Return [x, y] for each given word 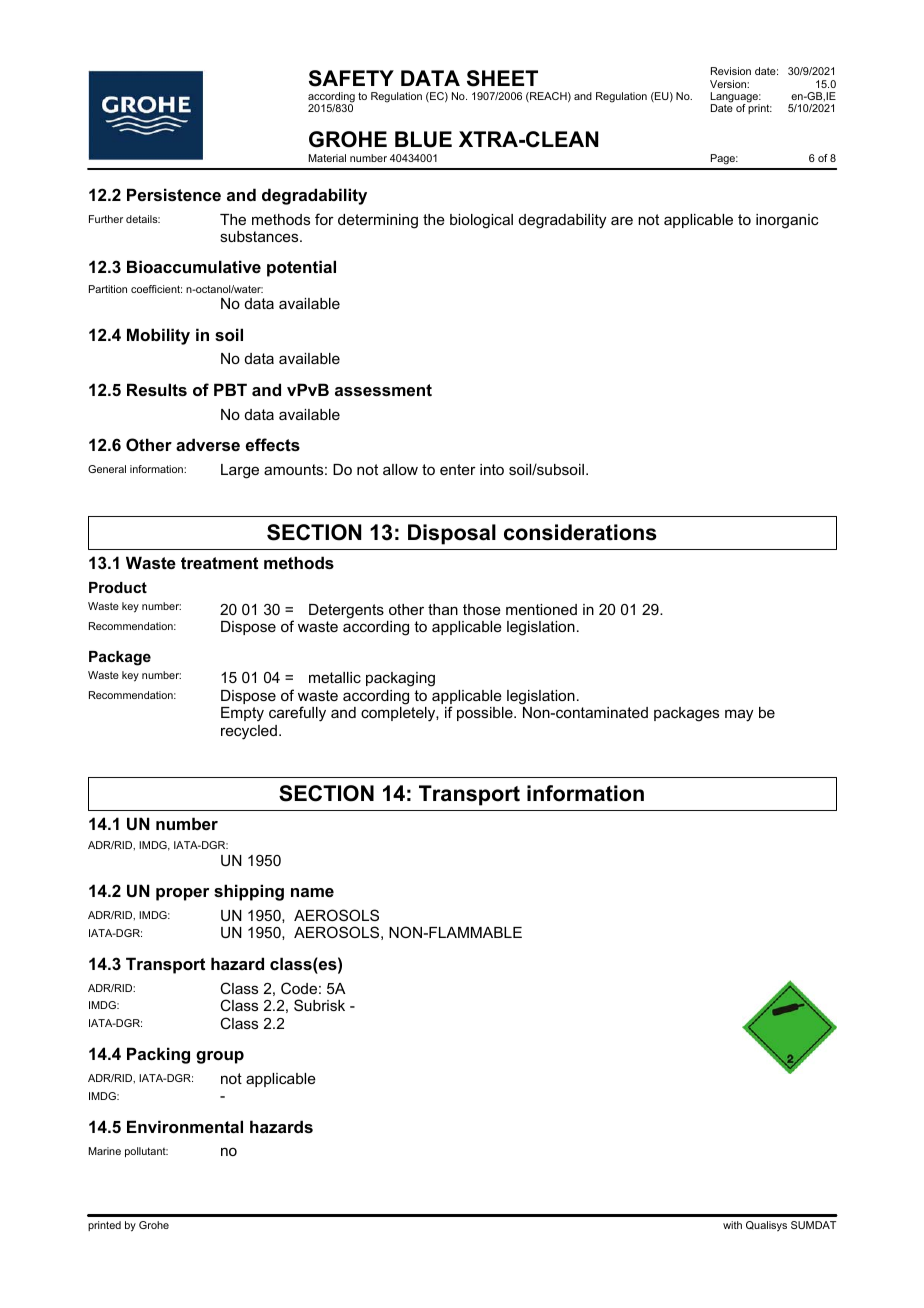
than [443, 609]
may [739, 715]
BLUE [423, 139]
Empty [242, 714]
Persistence [174, 194]
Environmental [185, 1126]
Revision [731, 71]
